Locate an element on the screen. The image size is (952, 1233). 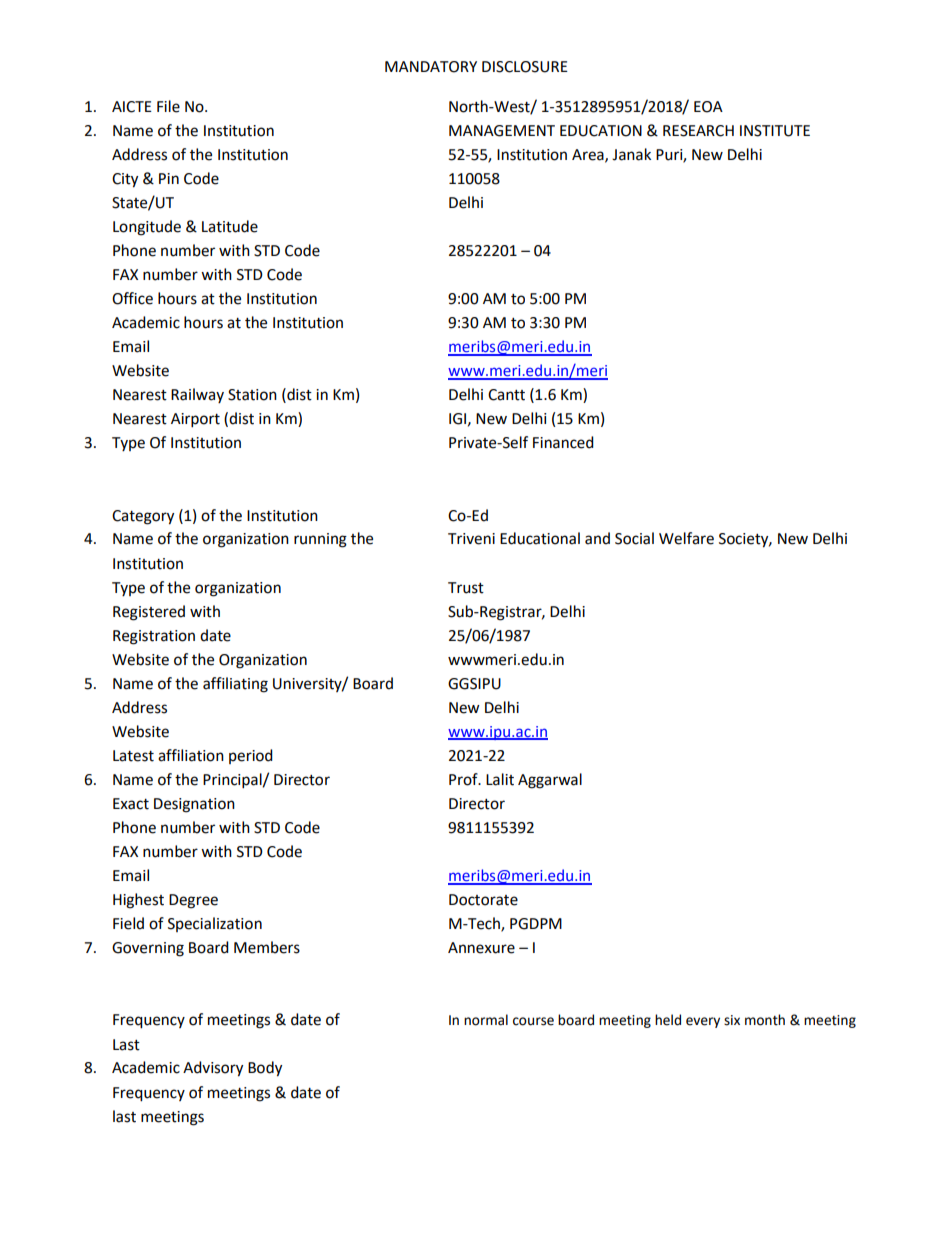
Trust is located at coordinates (466, 588).
